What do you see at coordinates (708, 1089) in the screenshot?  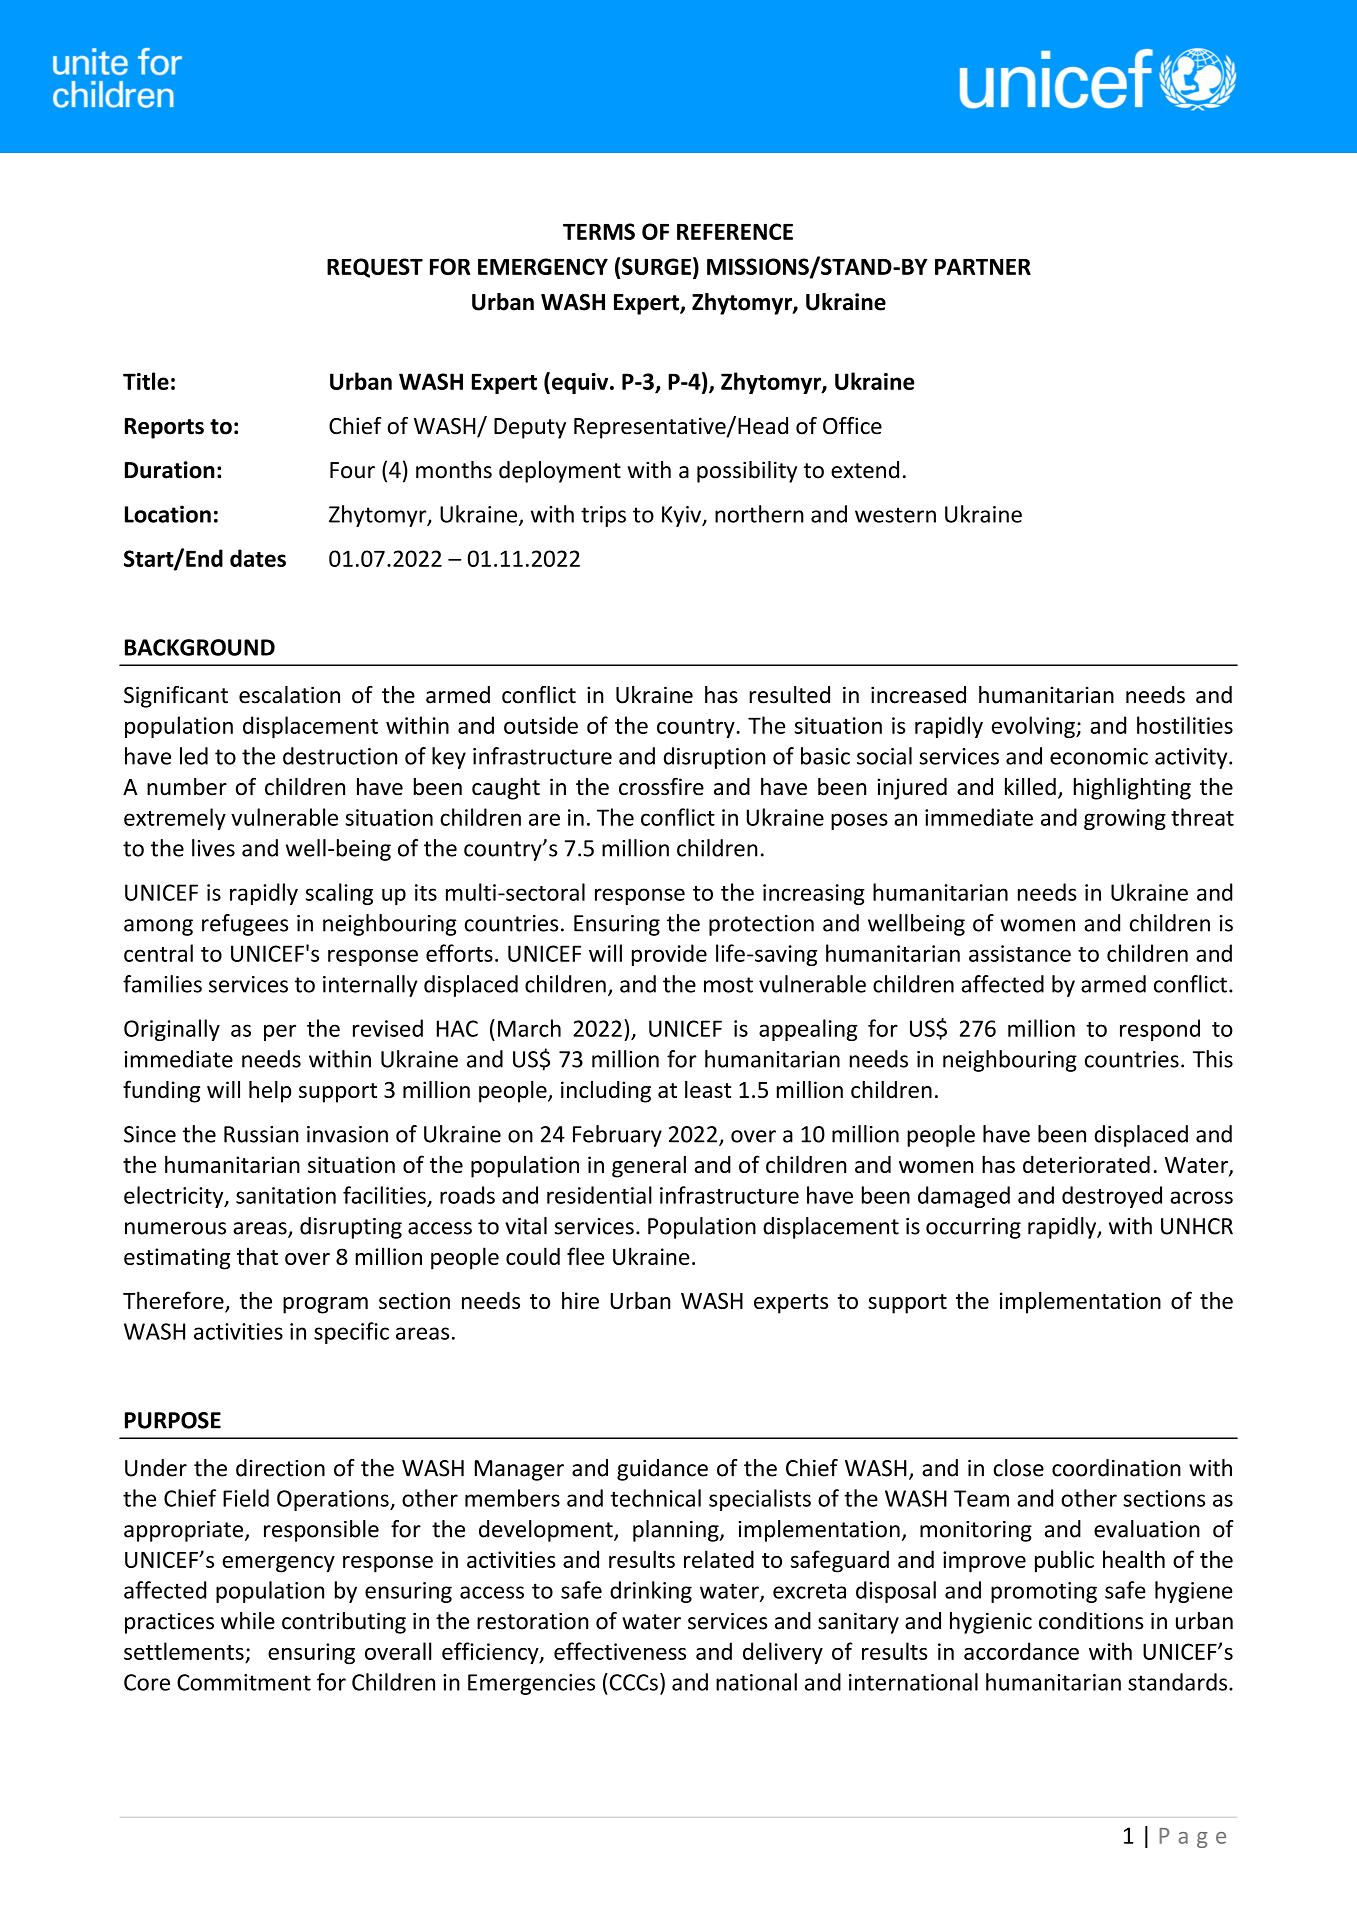 I see `least` at bounding box center [708, 1089].
